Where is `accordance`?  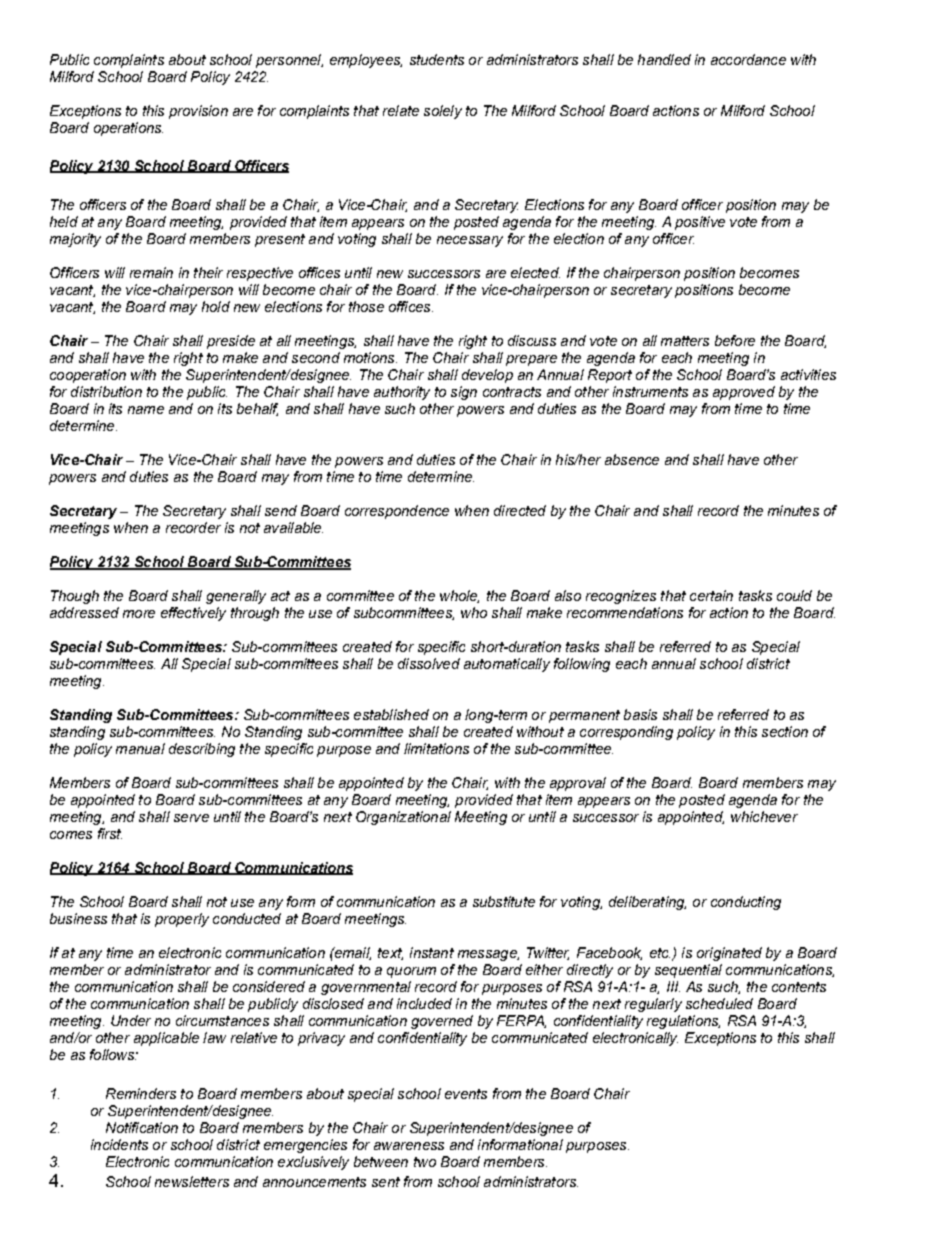 accordance is located at coordinates (748, 59).
